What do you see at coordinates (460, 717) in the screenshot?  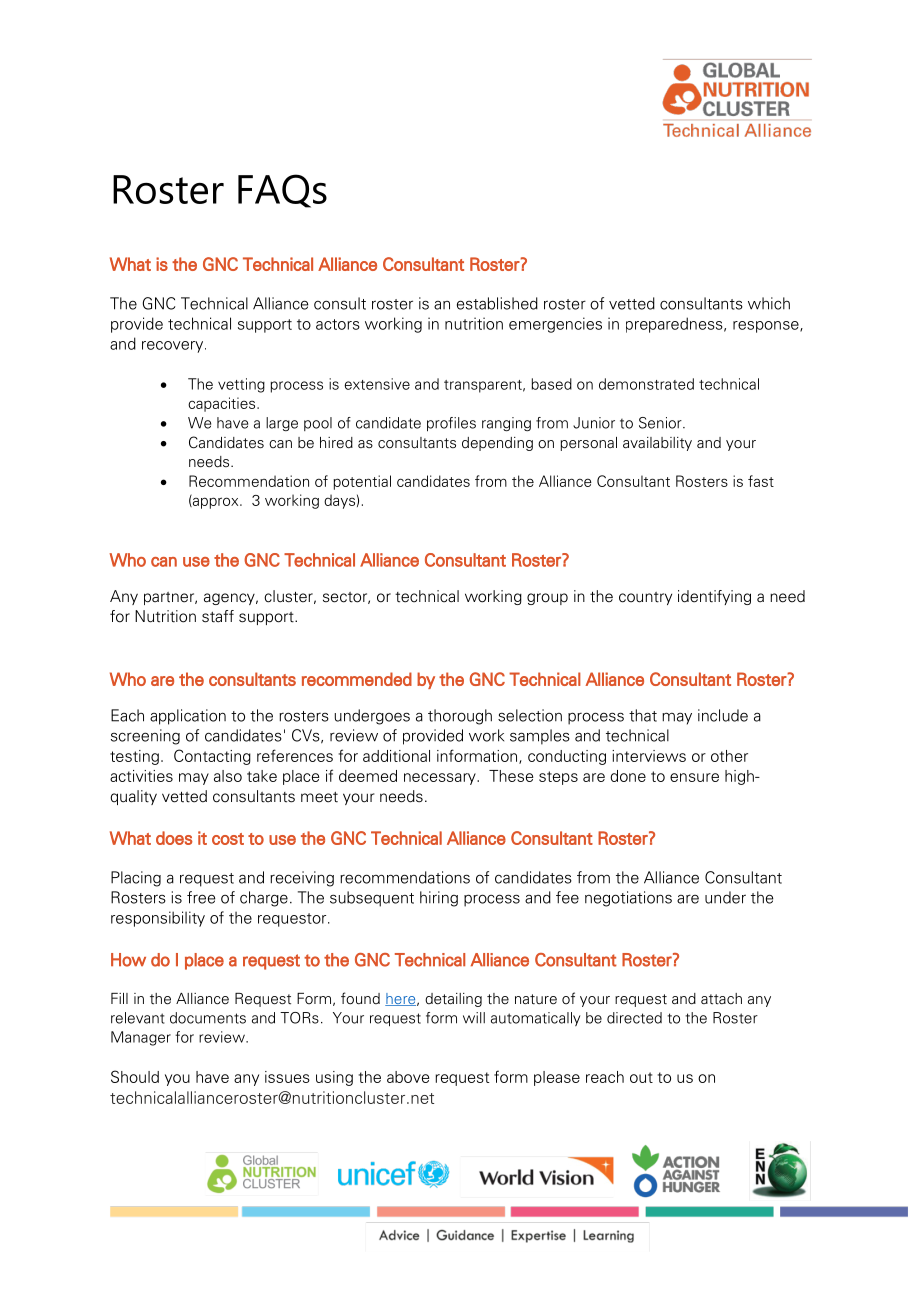 I see `thorough` at bounding box center [460, 717].
